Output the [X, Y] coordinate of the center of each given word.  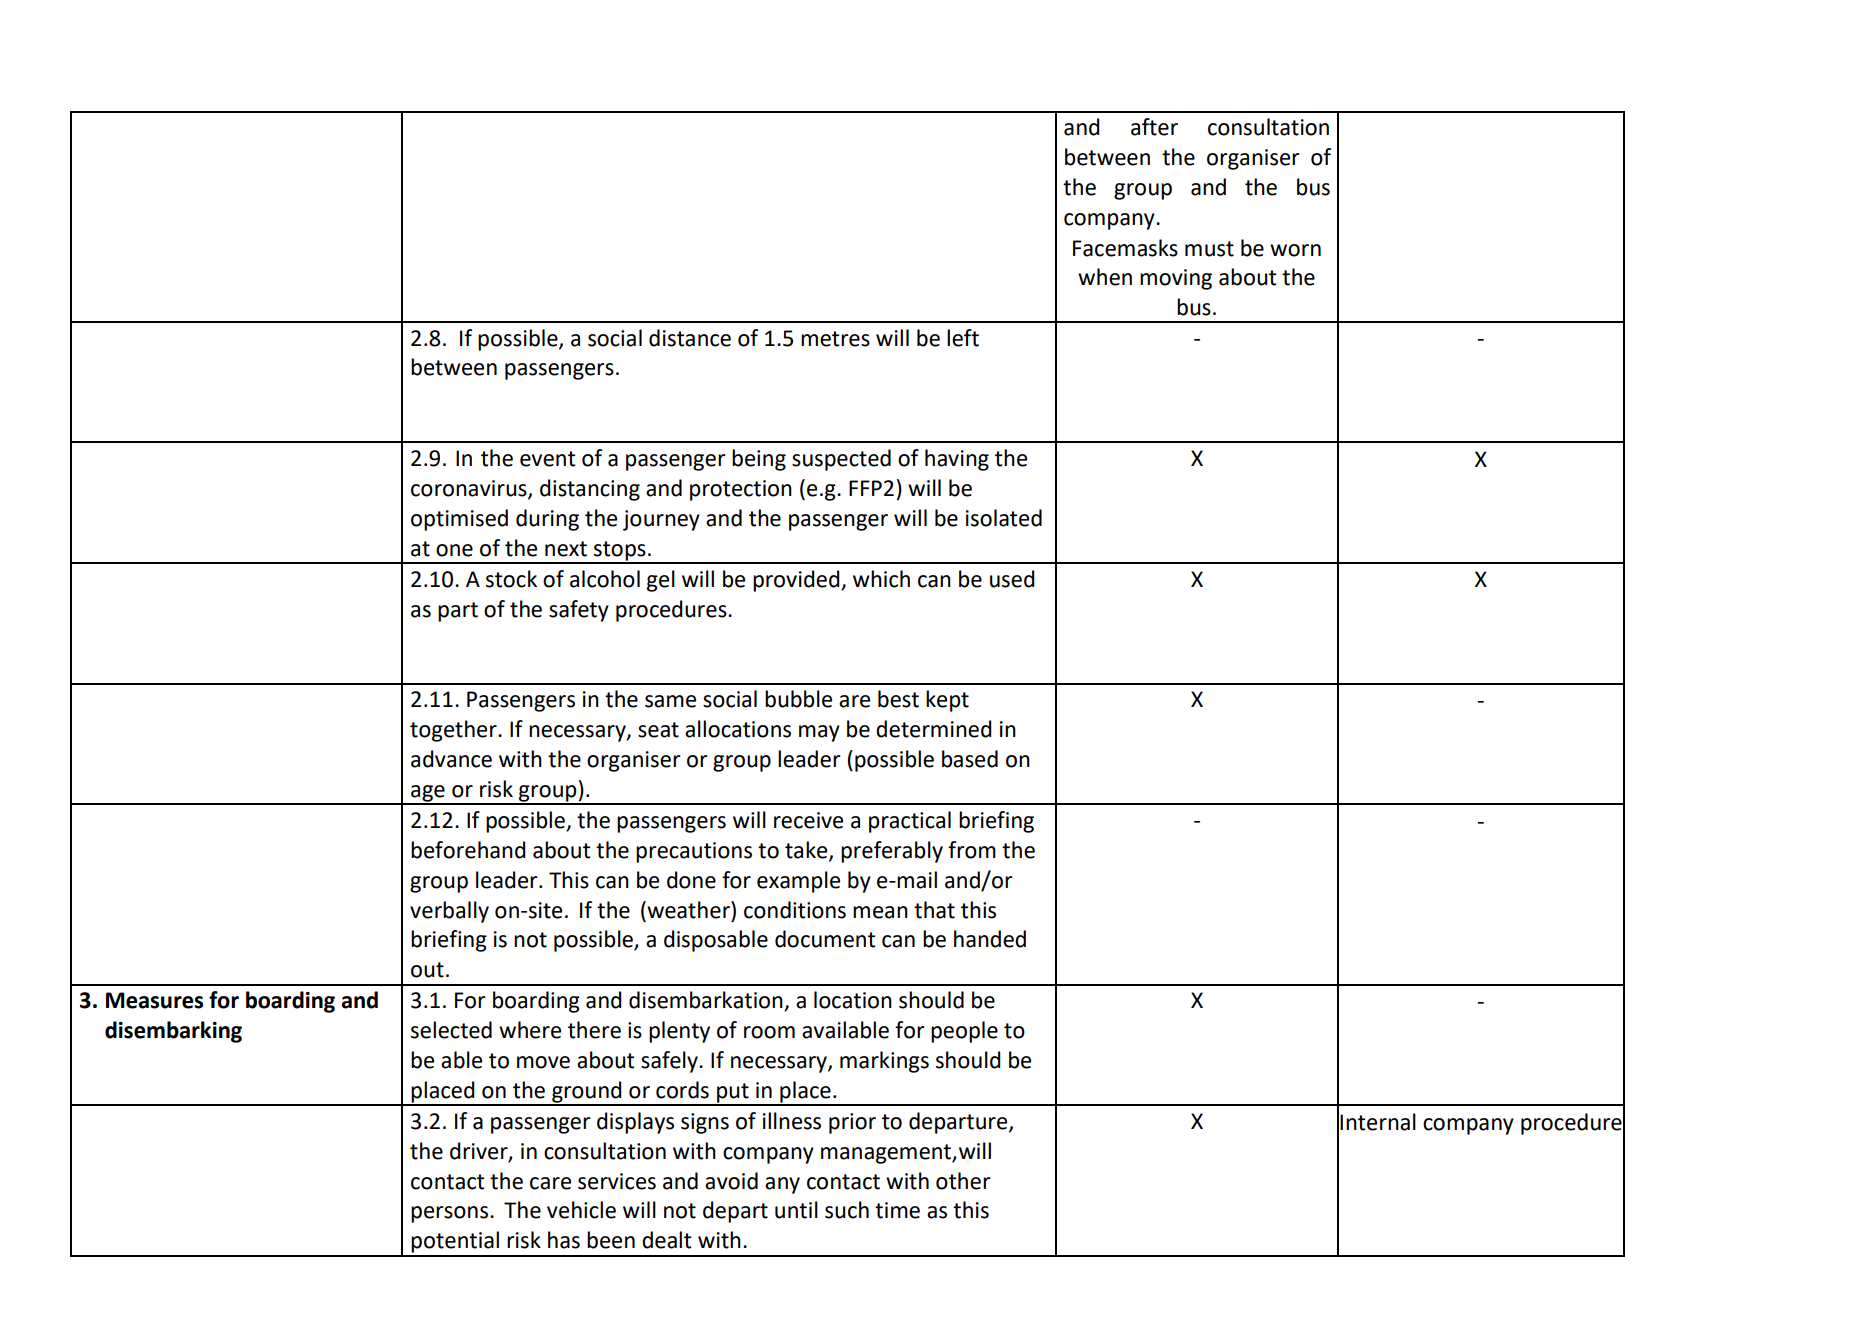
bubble [798, 699]
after [1154, 127]
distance [690, 338]
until [796, 1210]
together [454, 731]
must [1209, 249]
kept [947, 701]
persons [449, 1214]
